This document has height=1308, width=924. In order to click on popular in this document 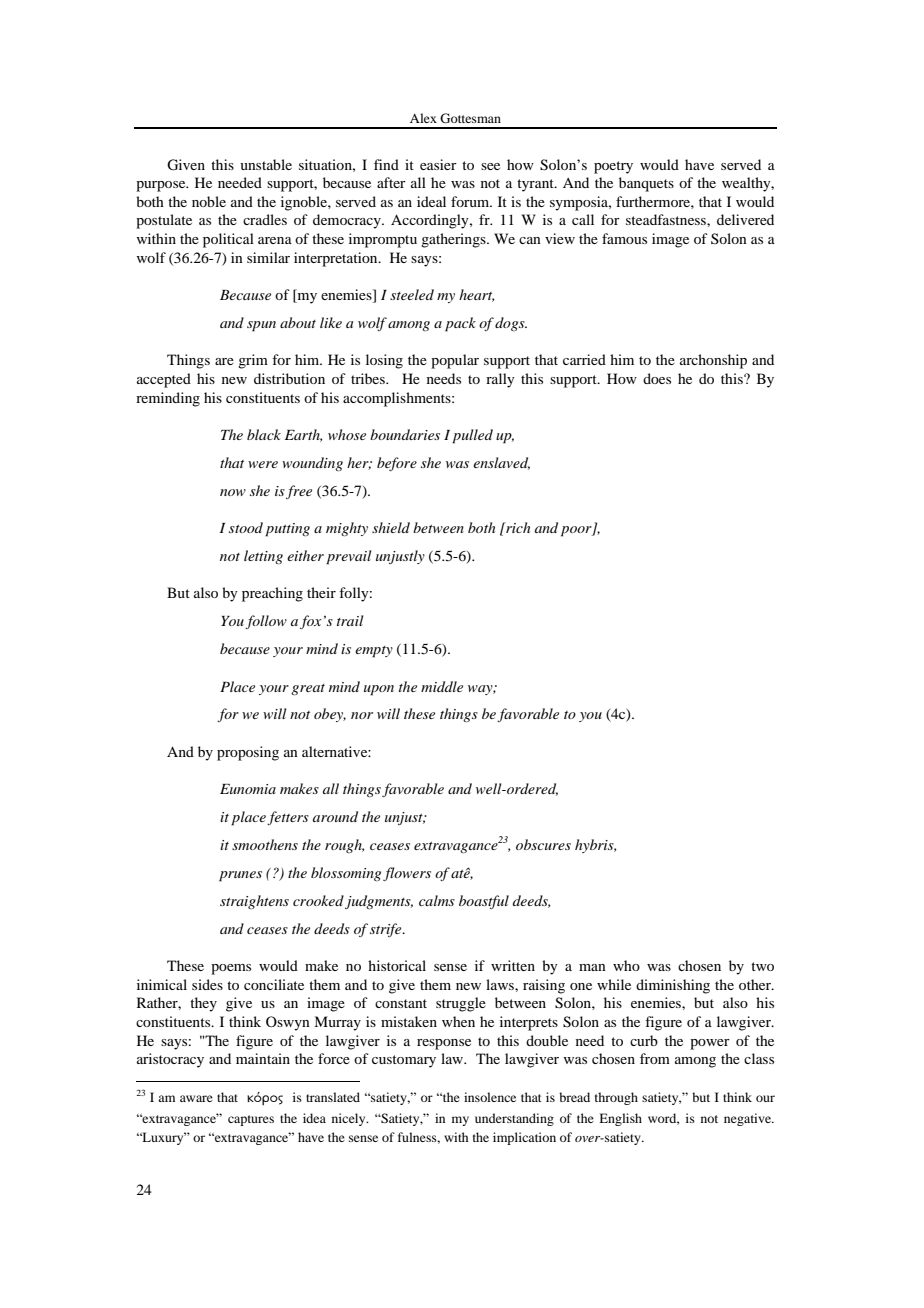, I will do `click(455, 361)`.
